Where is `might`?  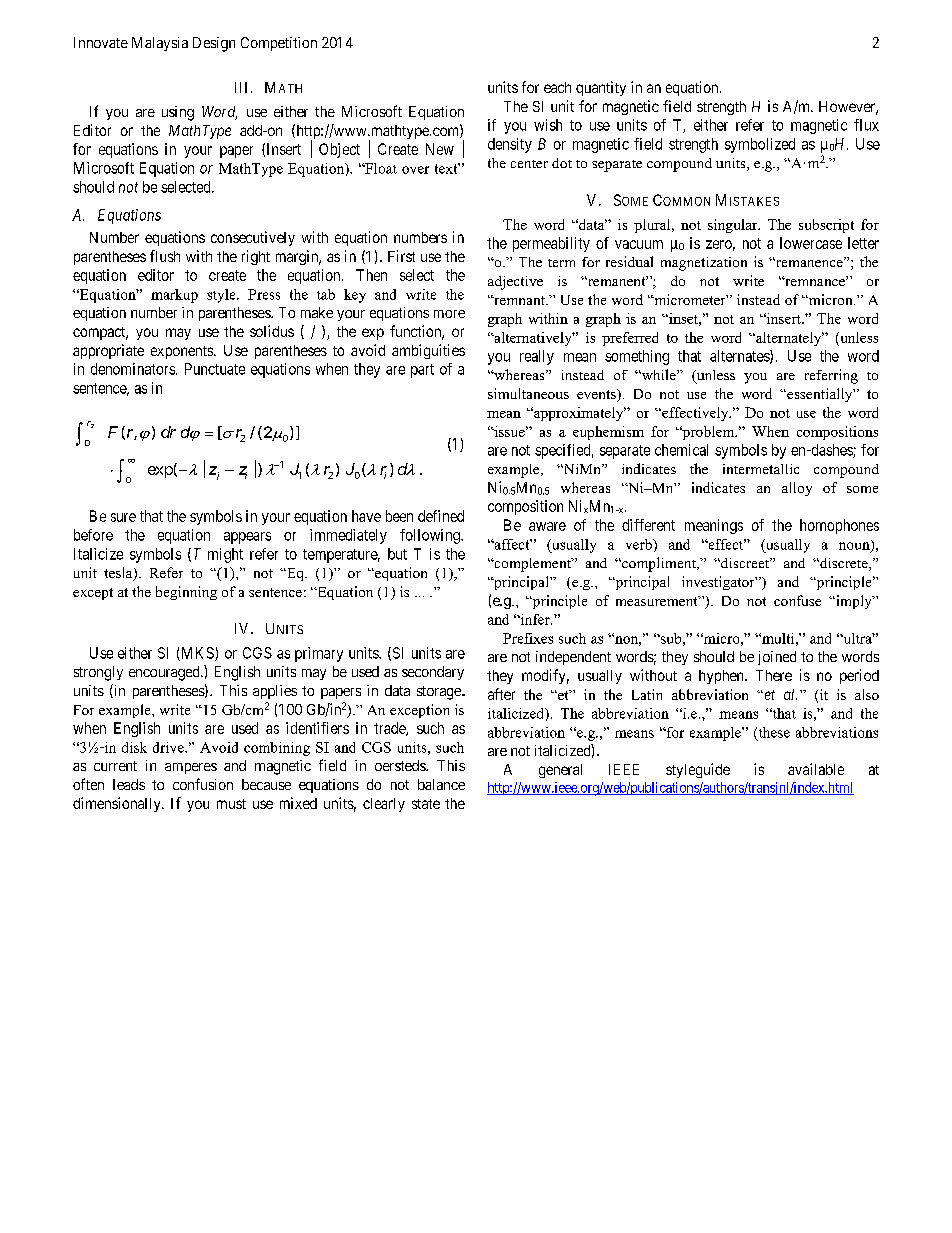 might is located at coordinates (225, 555).
